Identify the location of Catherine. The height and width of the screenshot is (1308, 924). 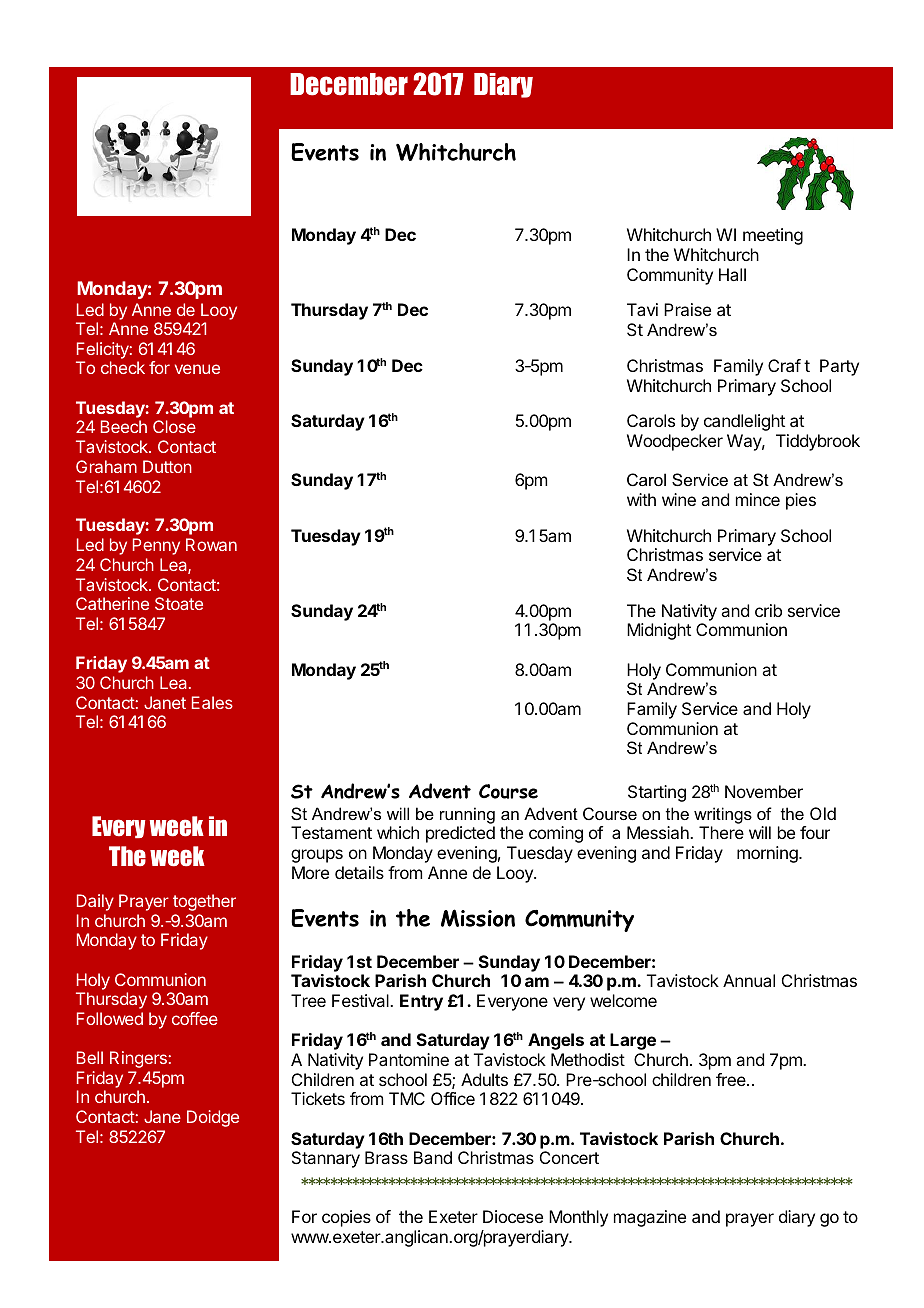
(112, 603).
